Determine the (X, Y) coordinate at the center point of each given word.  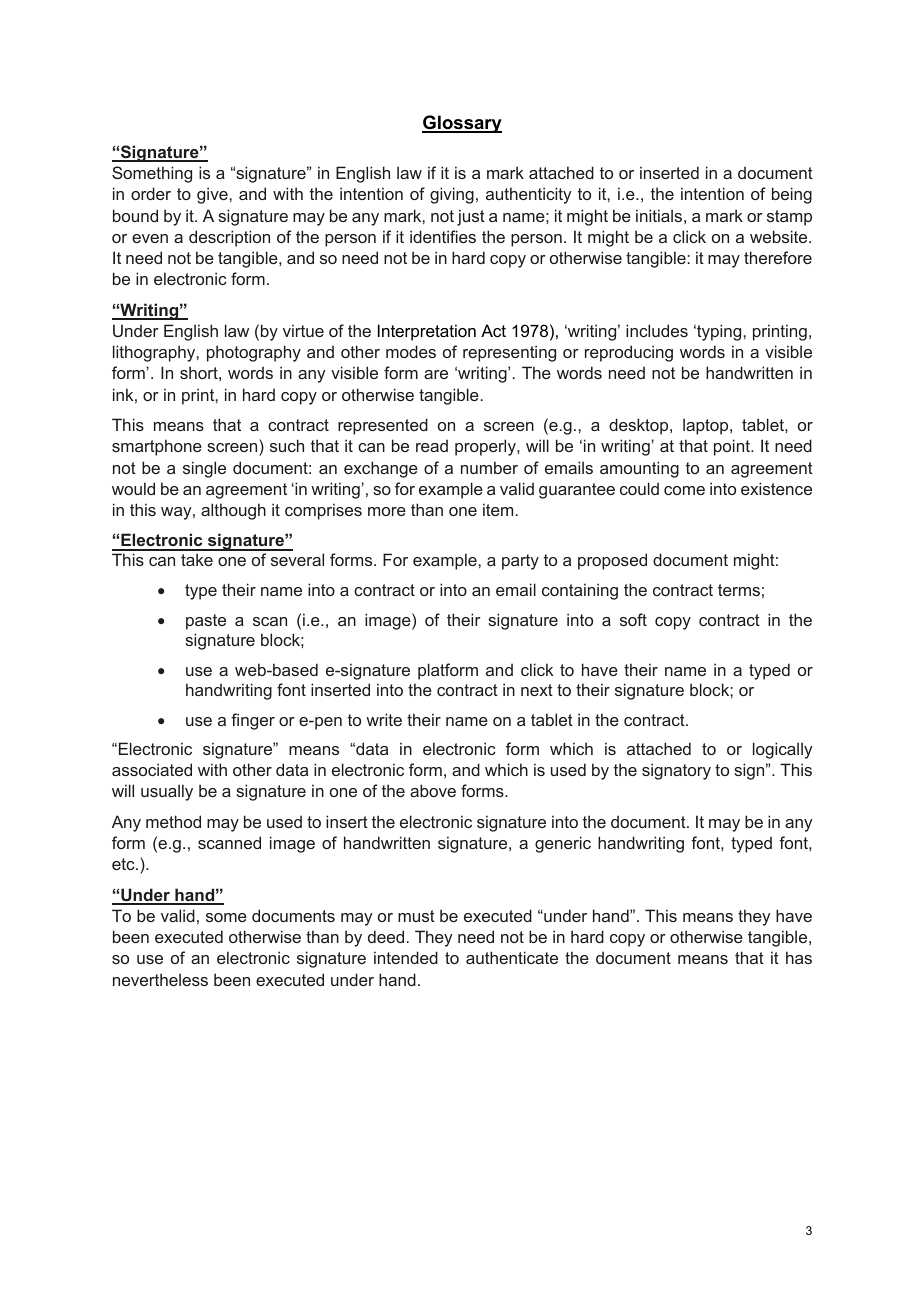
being (792, 195)
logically (783, 750)
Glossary (462, 124)
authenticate (512, 957)
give (213, 195)
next (537, 690)
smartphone (157, 447)
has (799, 957)
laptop (707, 426)
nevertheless (160, 979)
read (432, 445)
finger (253, 721)
